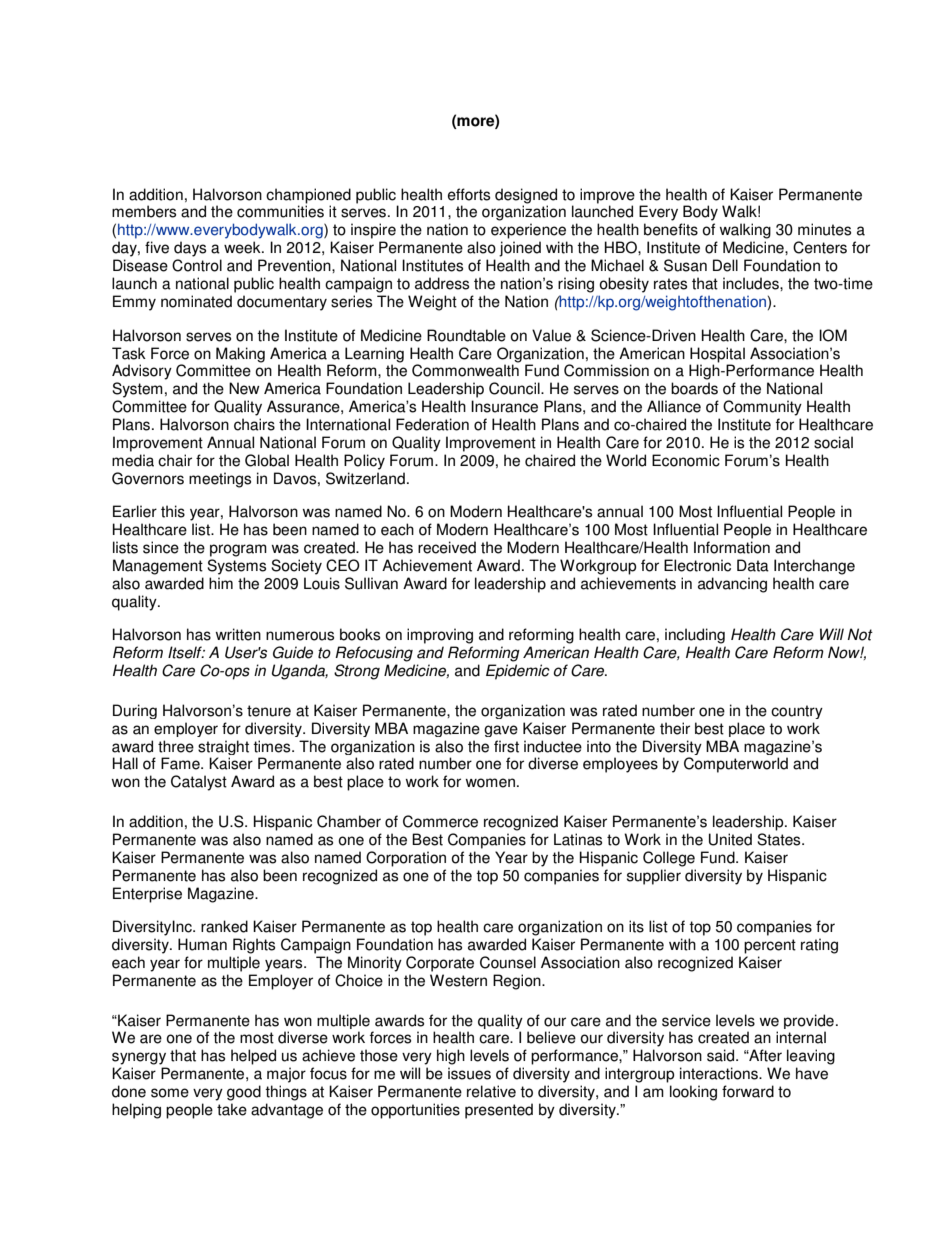 Image resolution: width=952 pixels, height=1233 pixels. Describe the element at coordinates (732, 547) in the screenshot. I see `Information` at that location.
